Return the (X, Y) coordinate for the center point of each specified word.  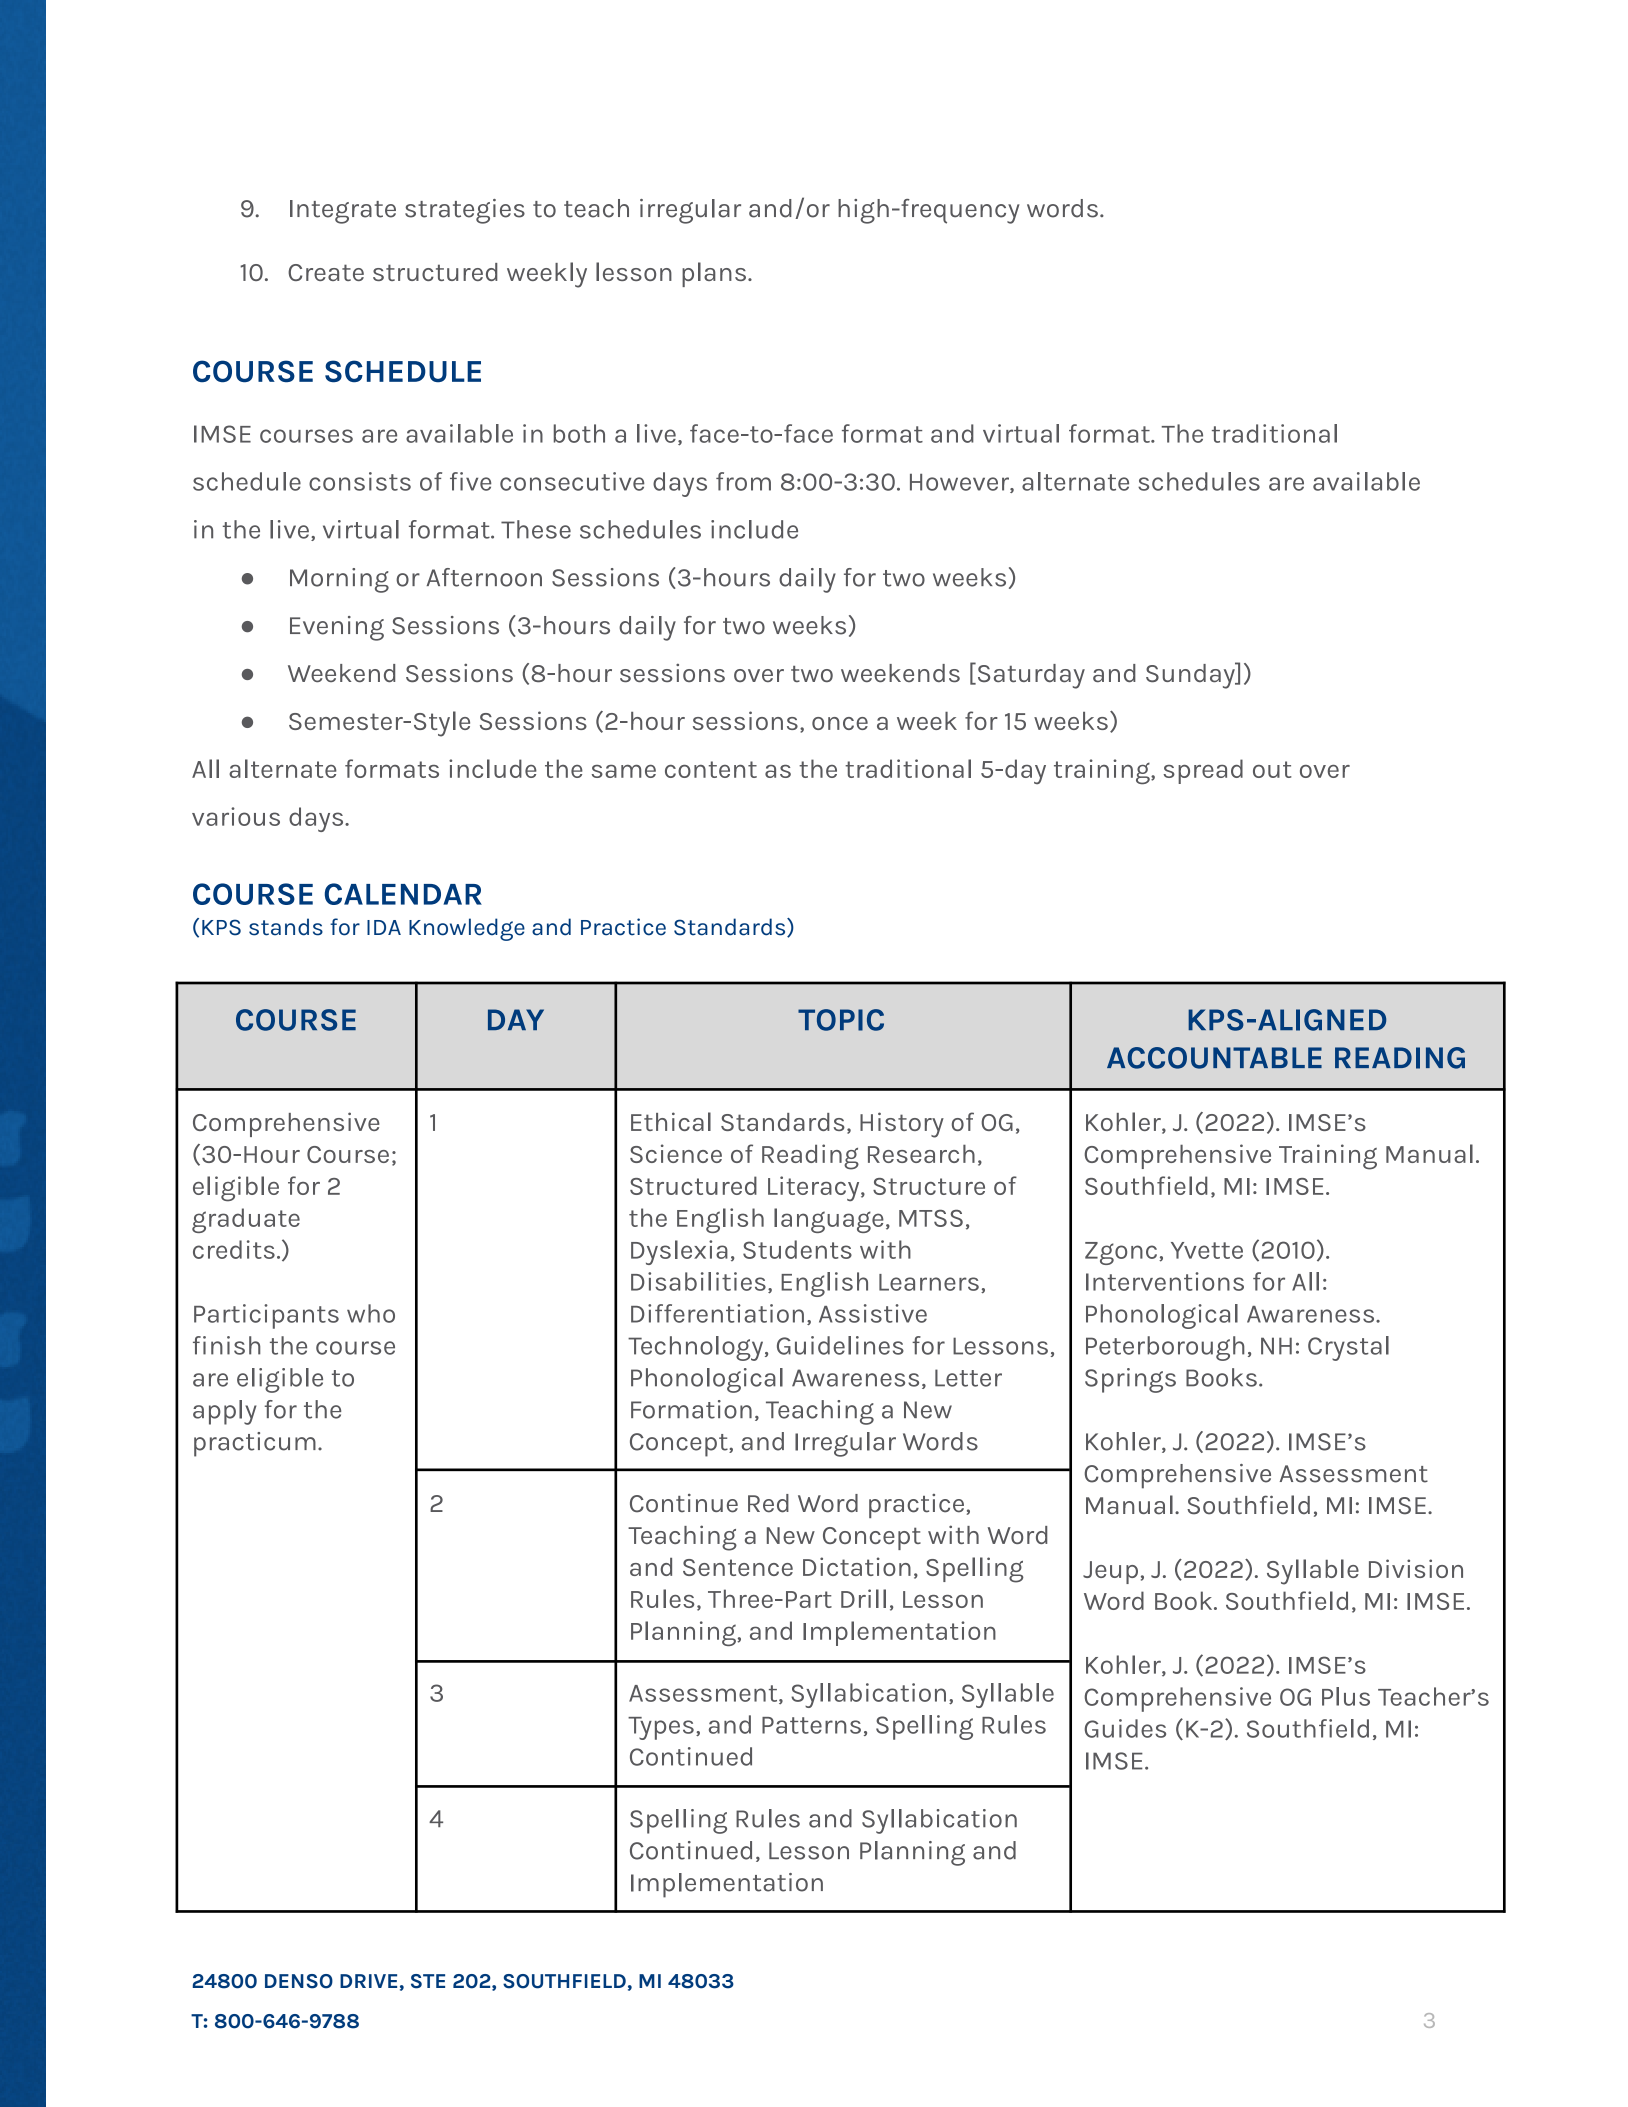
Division (1416, 1568)
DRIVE (368, 1981)
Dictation (857, 1566)
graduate (246, 1220)
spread (1203, 771)
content (711, 769)
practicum (255, 1444)
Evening (337, 628)
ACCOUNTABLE (1214, 1058)
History (902, 1125)
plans (714, 274)
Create (326, 272)
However (960, 483)
